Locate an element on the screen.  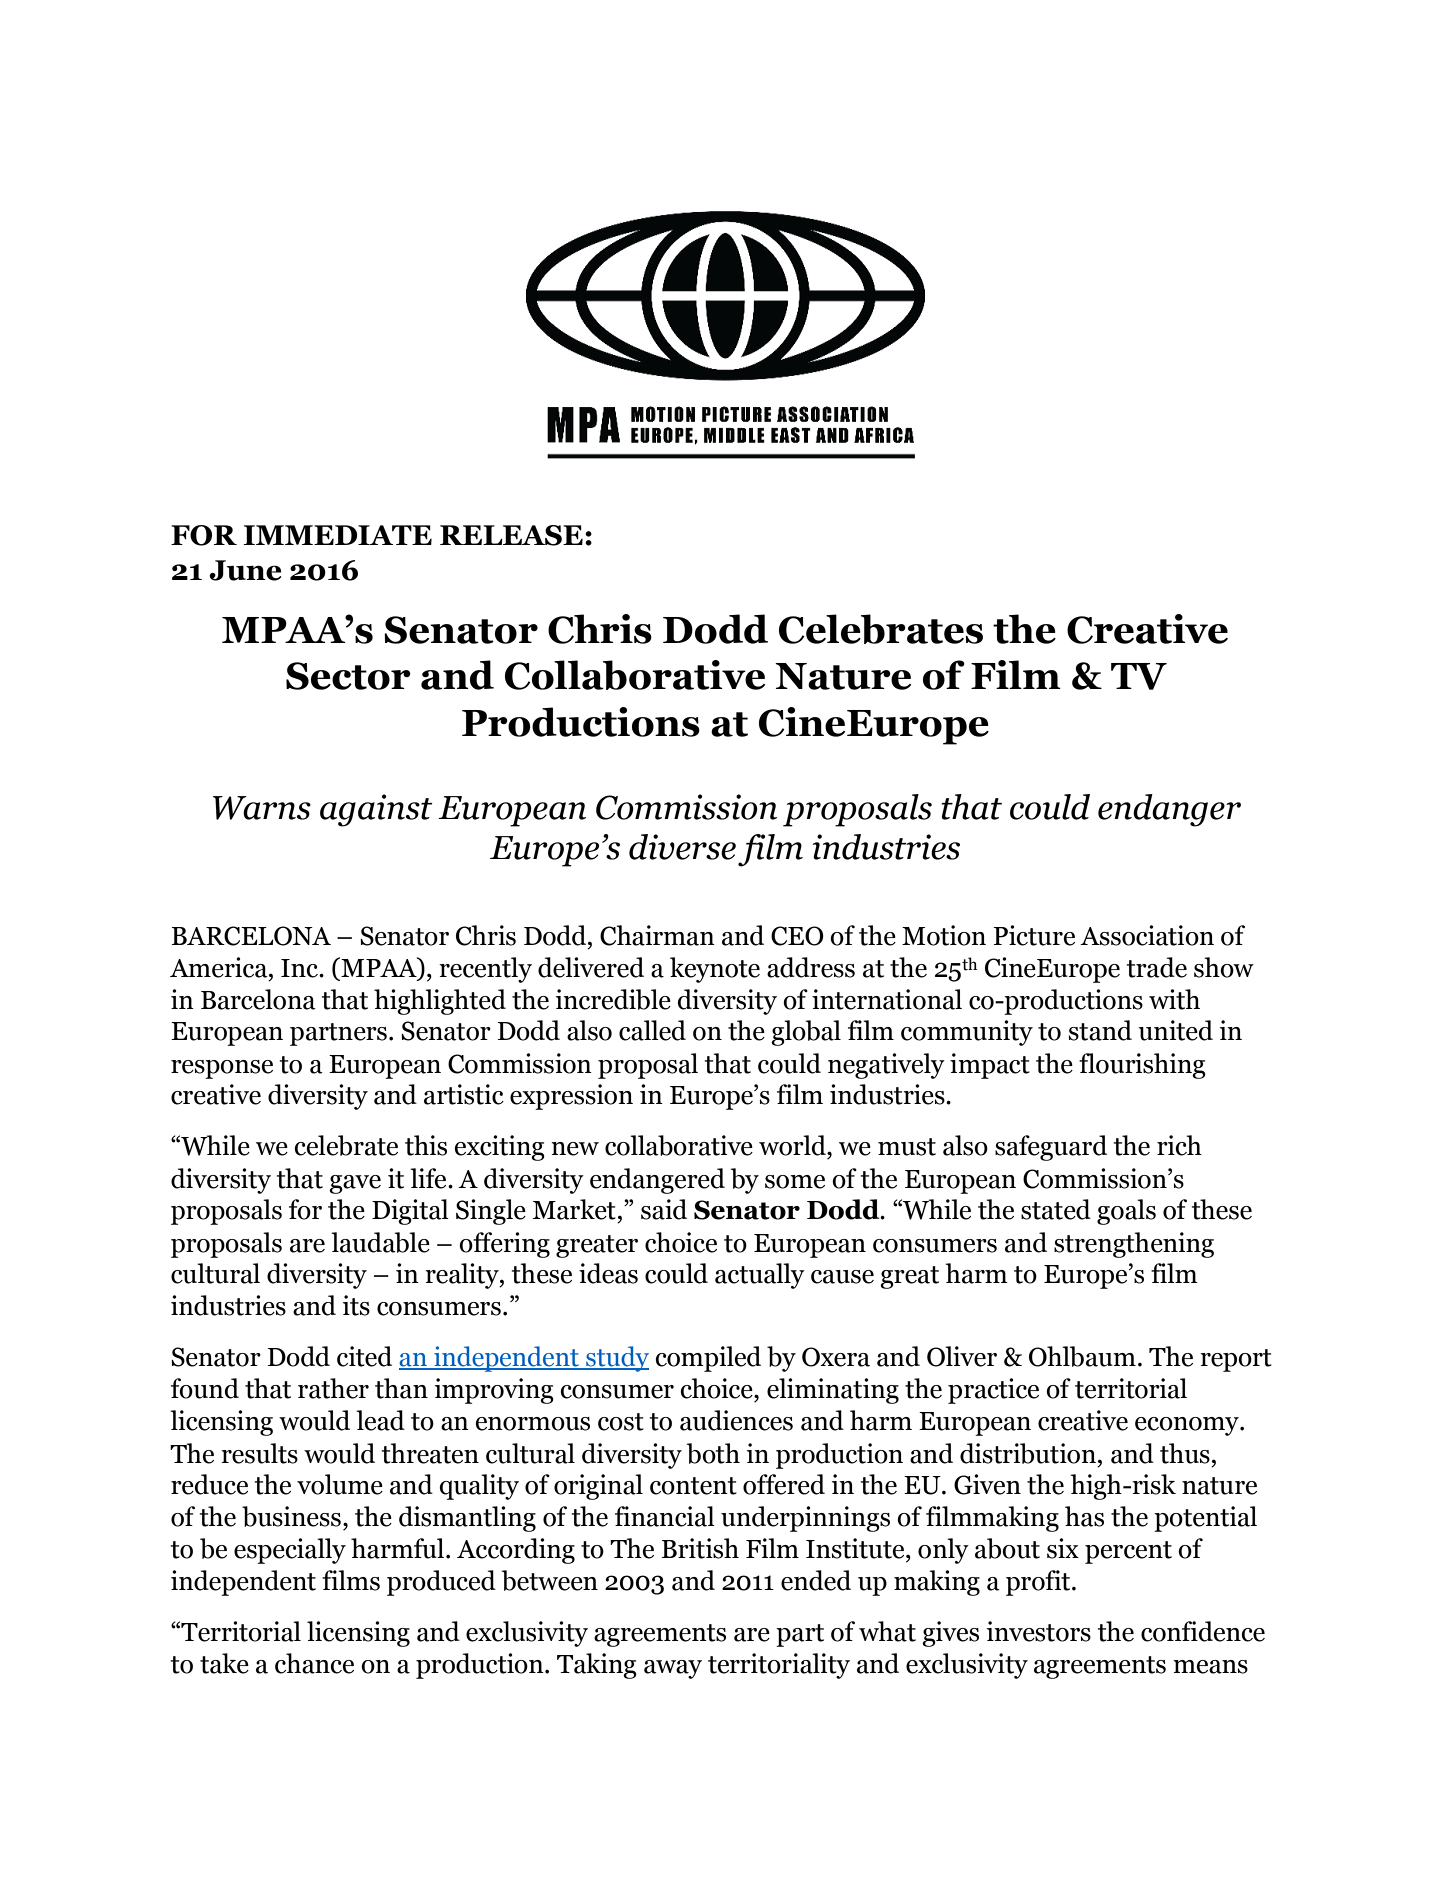
chance is located at coordinates (314, 1663).
